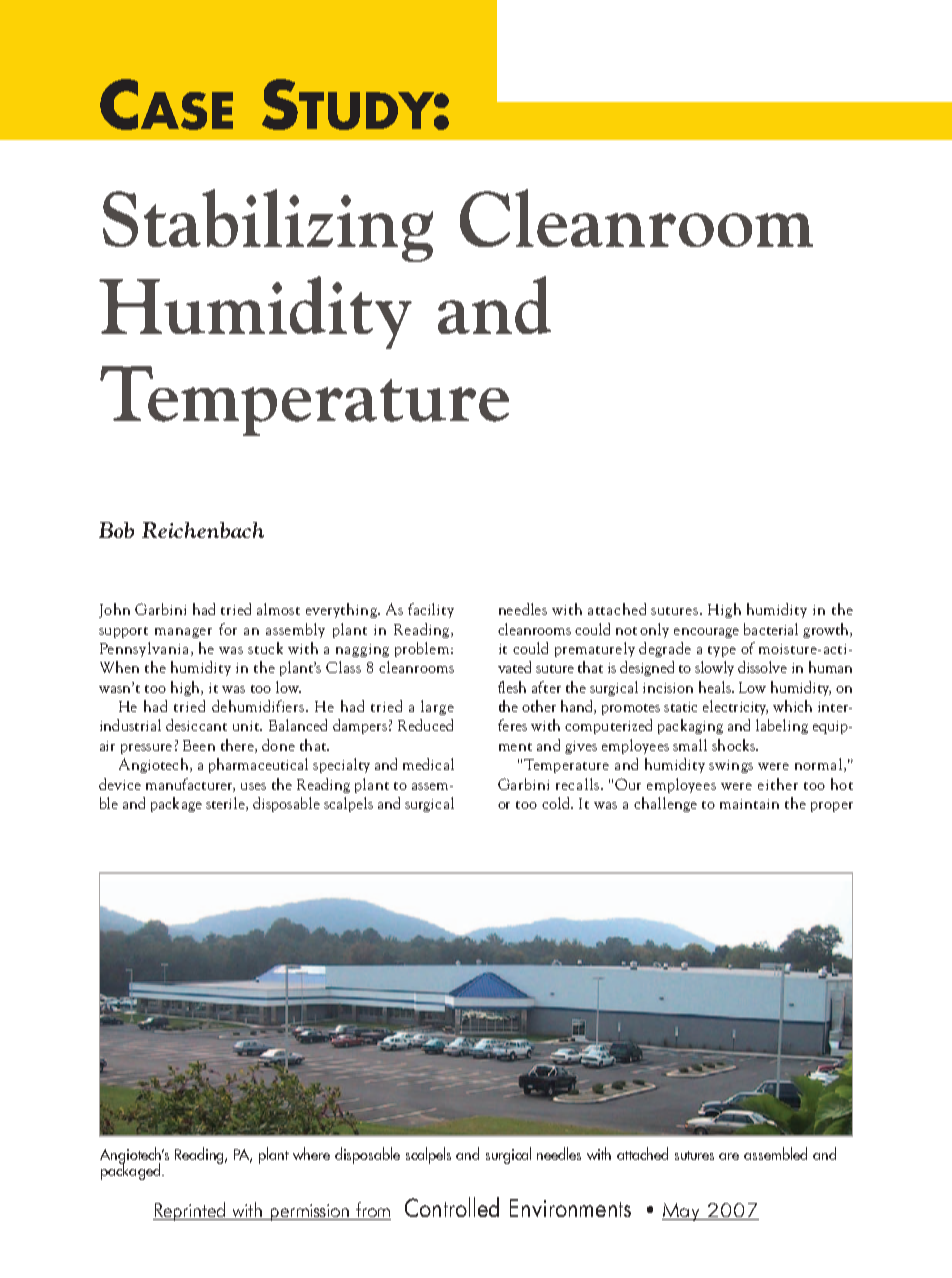 This page has width=952, height=1278. Describe the element at coordinates (452, 1207) in the page. I see `Controlled` at that location.
